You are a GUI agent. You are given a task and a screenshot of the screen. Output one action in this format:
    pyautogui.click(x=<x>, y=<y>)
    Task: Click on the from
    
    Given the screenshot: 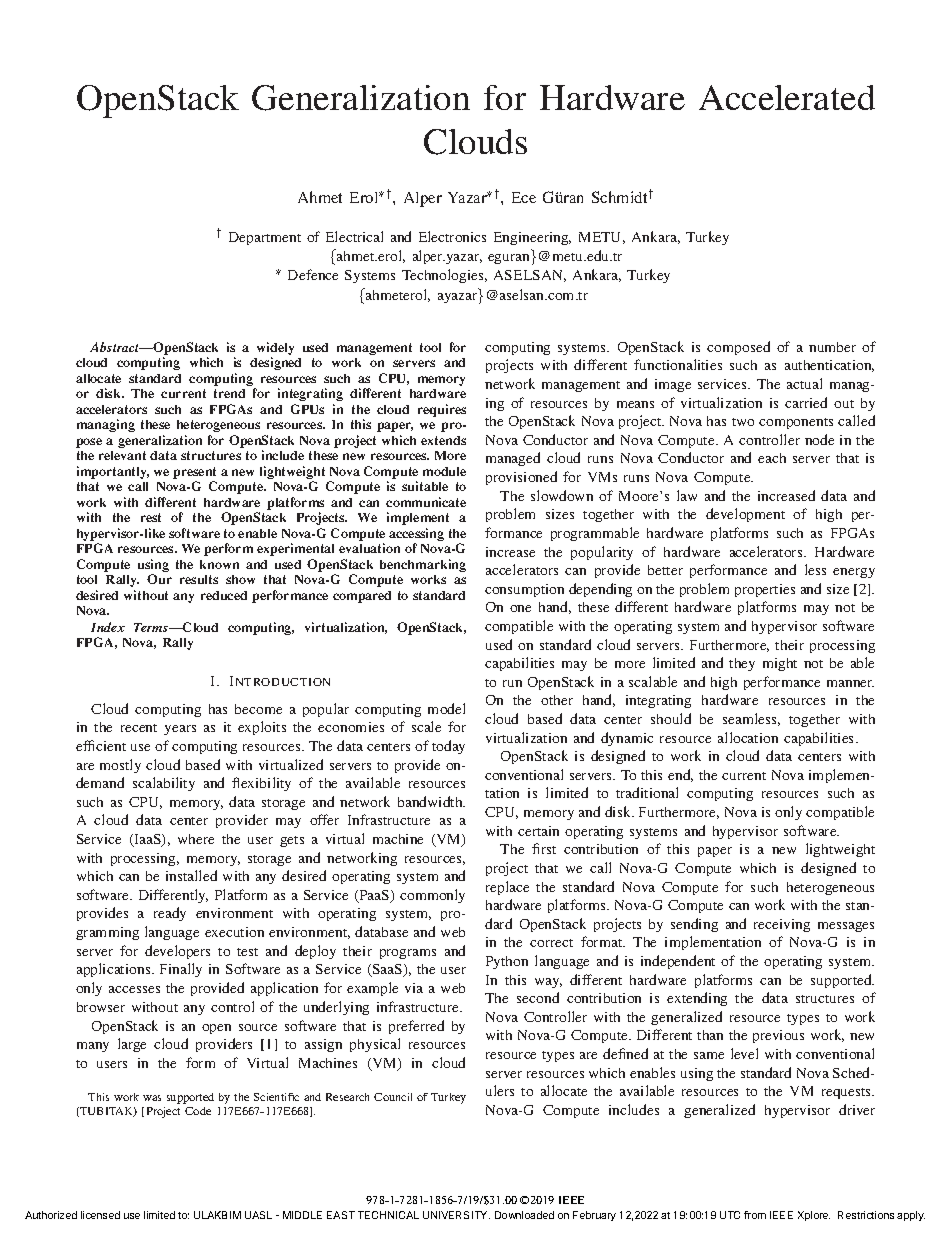 What is the action you would take?
    pyautogui.click(x=755, y=1215)
